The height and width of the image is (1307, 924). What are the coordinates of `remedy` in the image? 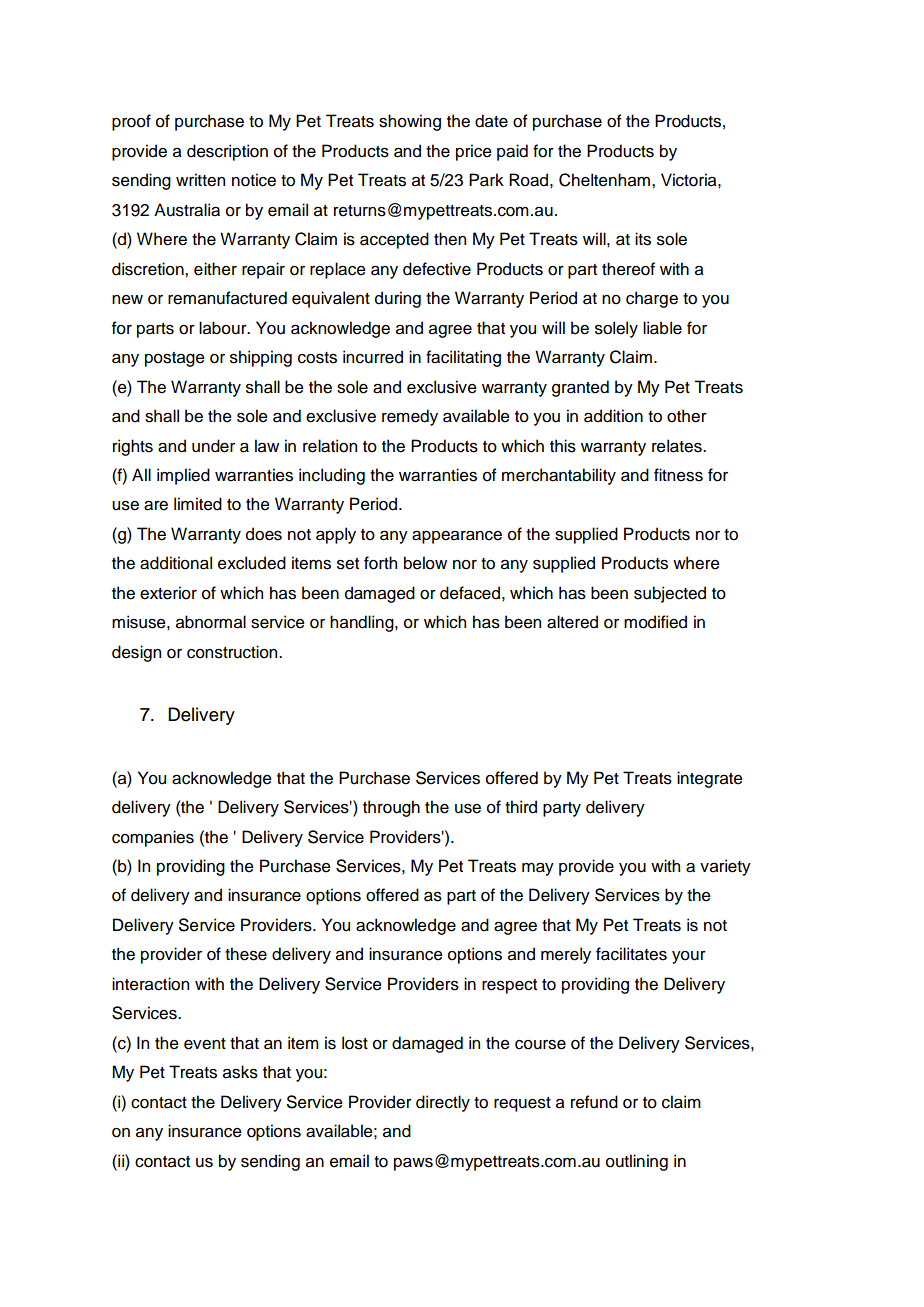 It's located at (410, 417).
